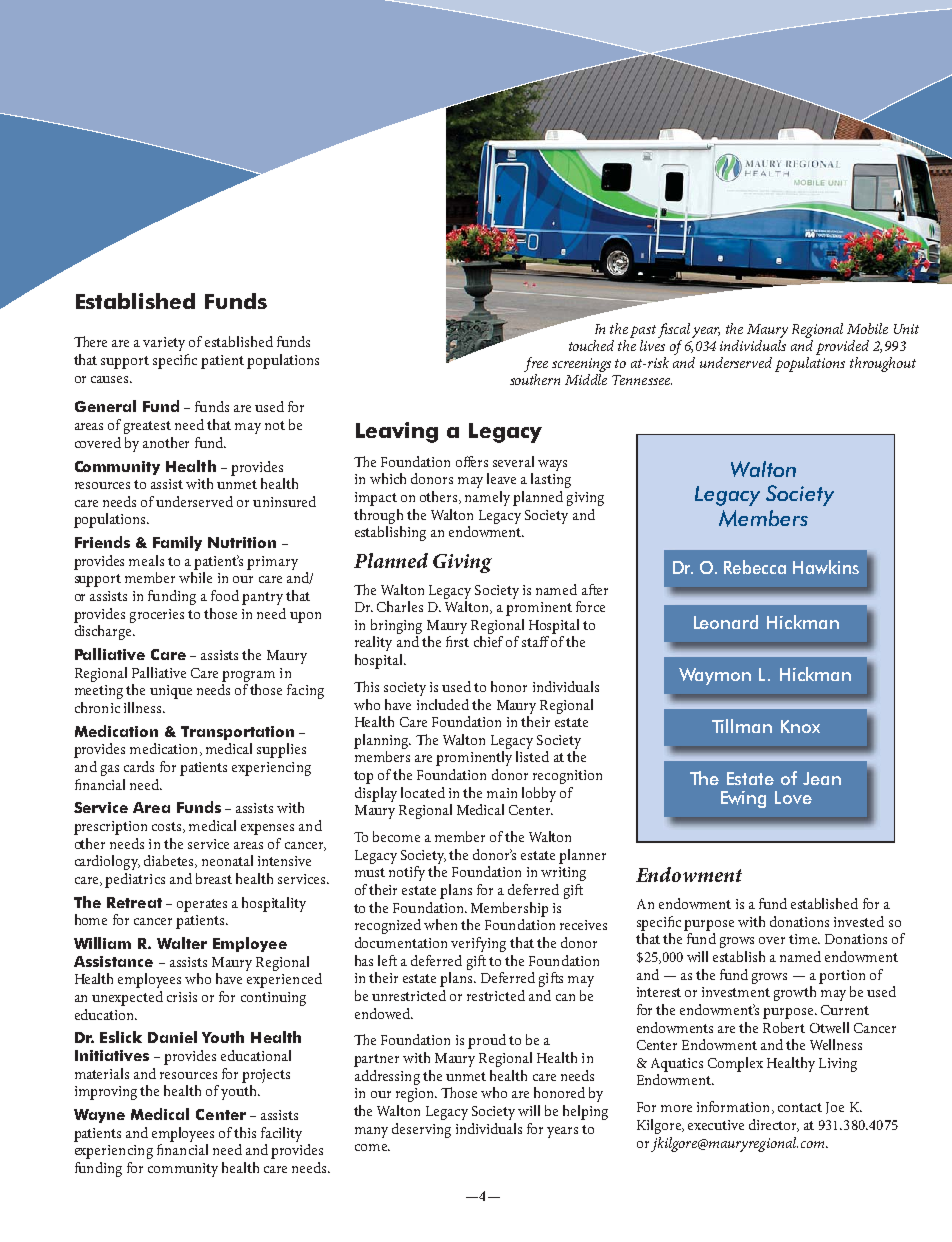 The width and height of the image is (952, 1242). I want to click on deserving, so click(421, 1130).
